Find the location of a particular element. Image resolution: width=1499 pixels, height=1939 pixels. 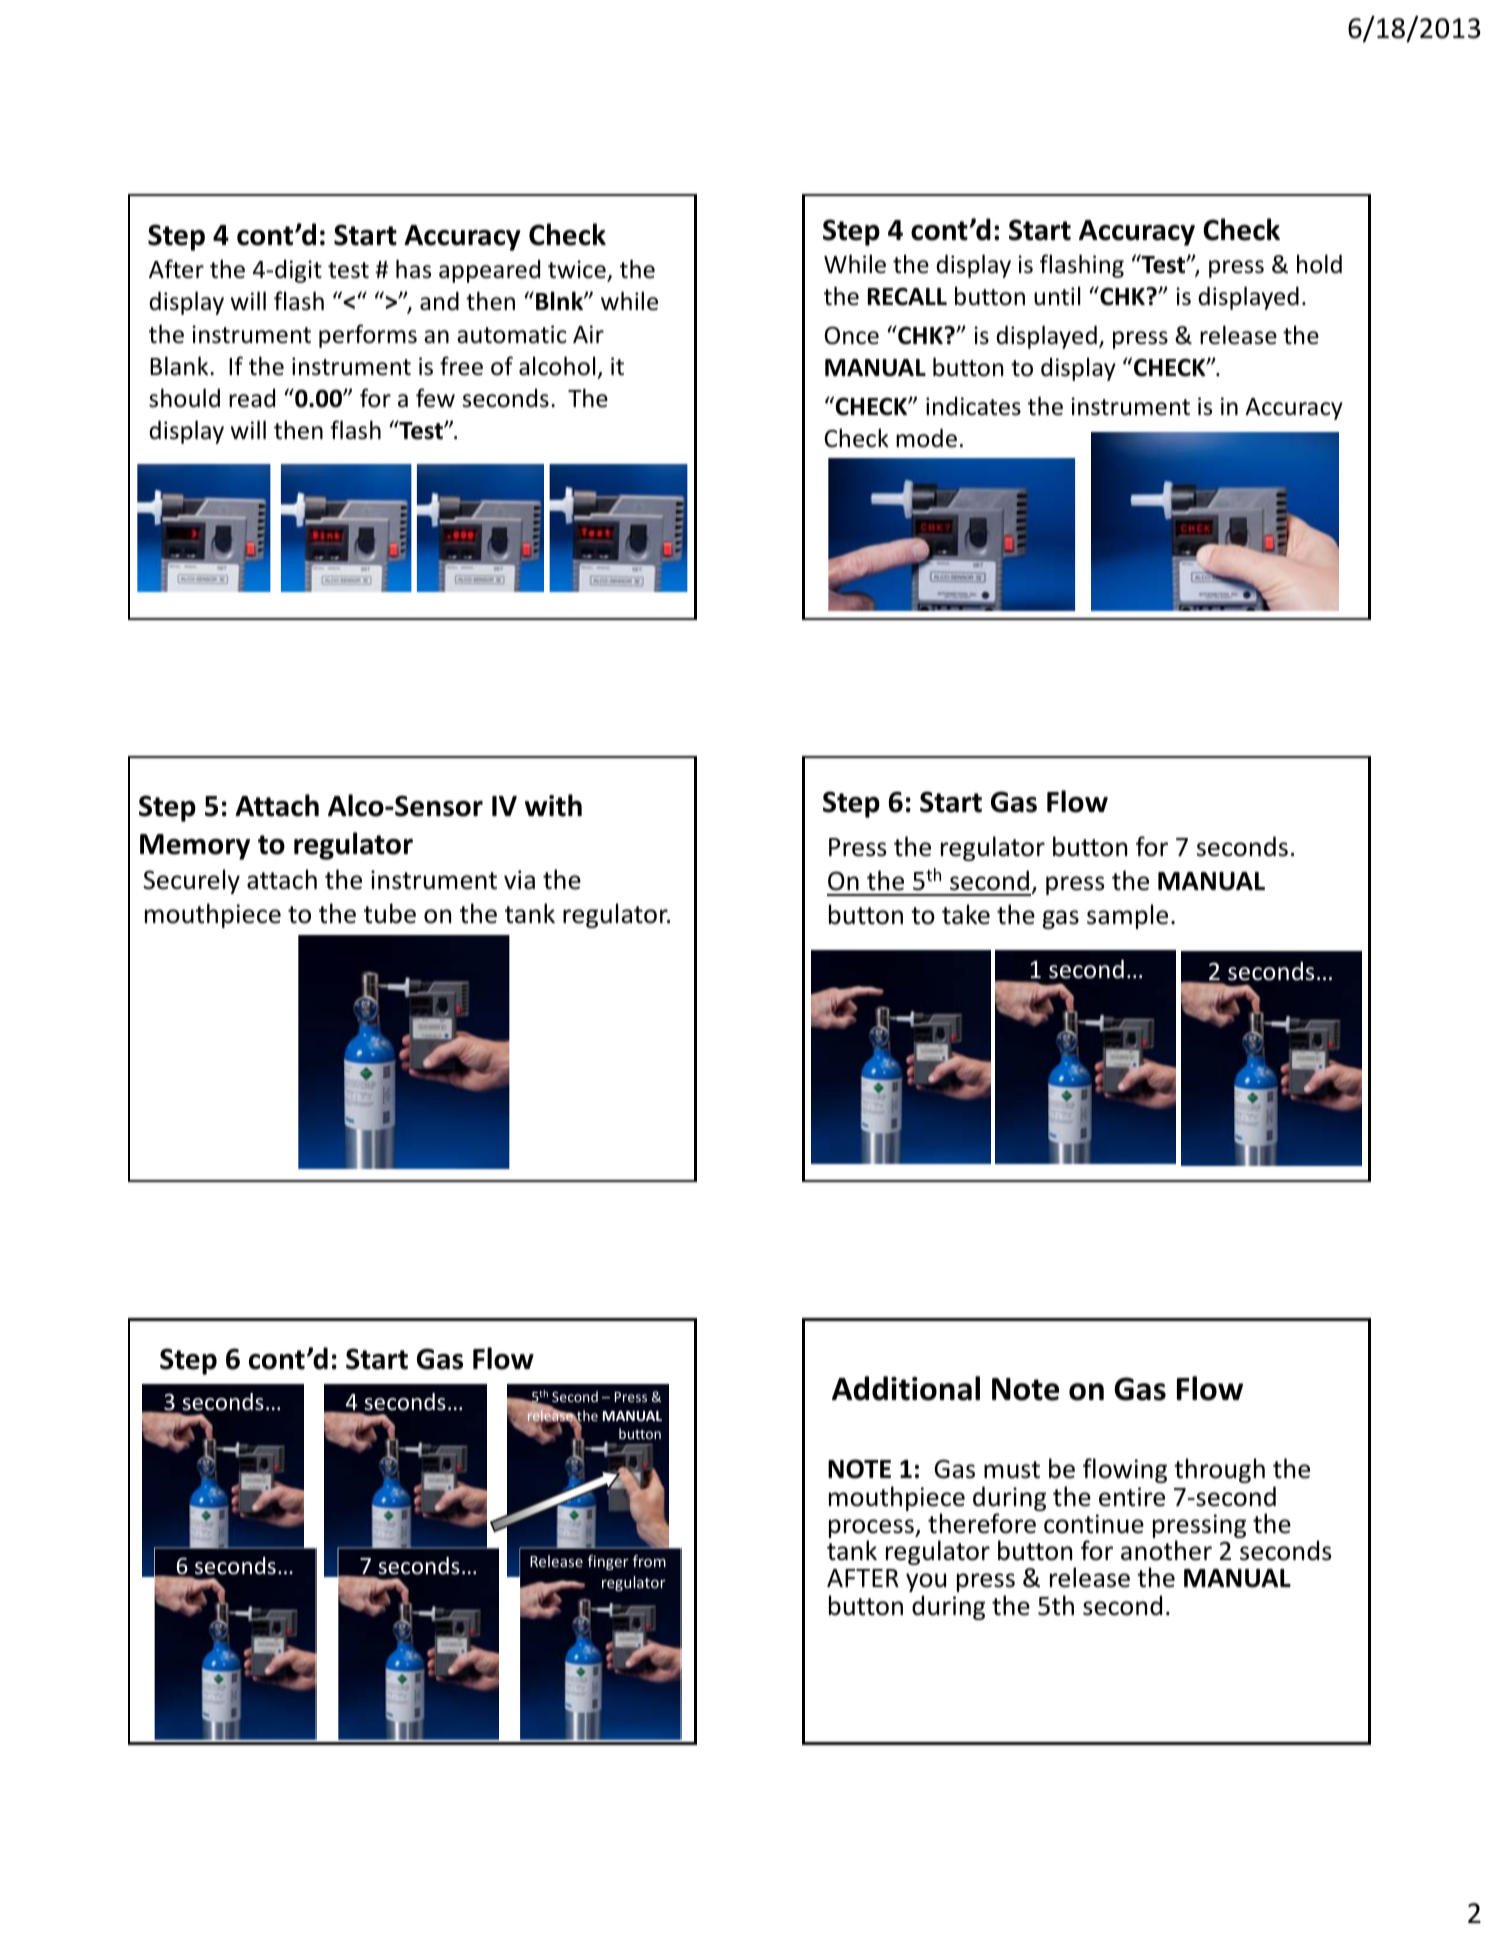

mode is located at coordinates (926, 438).
